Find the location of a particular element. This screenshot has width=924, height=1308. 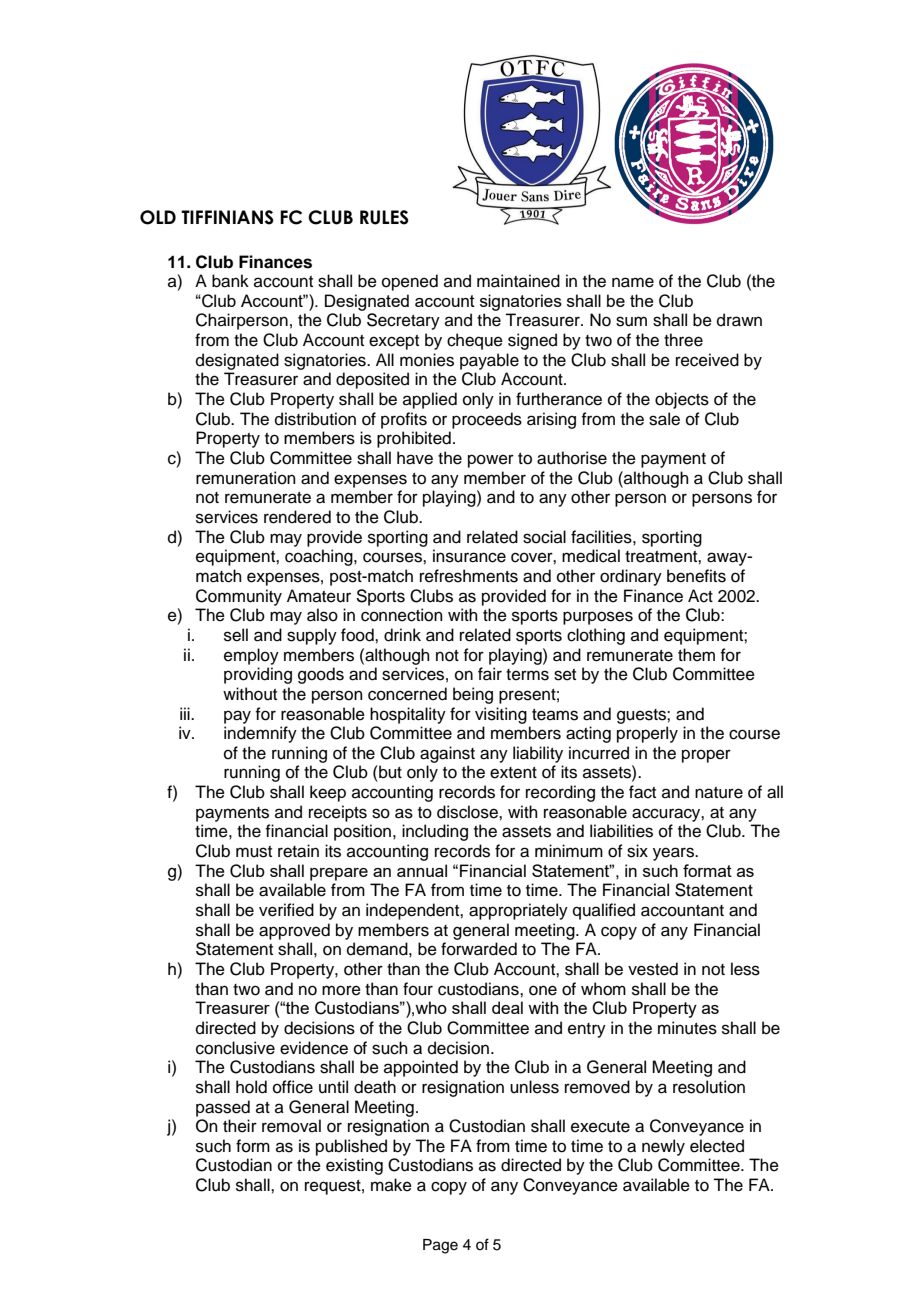

vested is located at coordinates (653, 969).
